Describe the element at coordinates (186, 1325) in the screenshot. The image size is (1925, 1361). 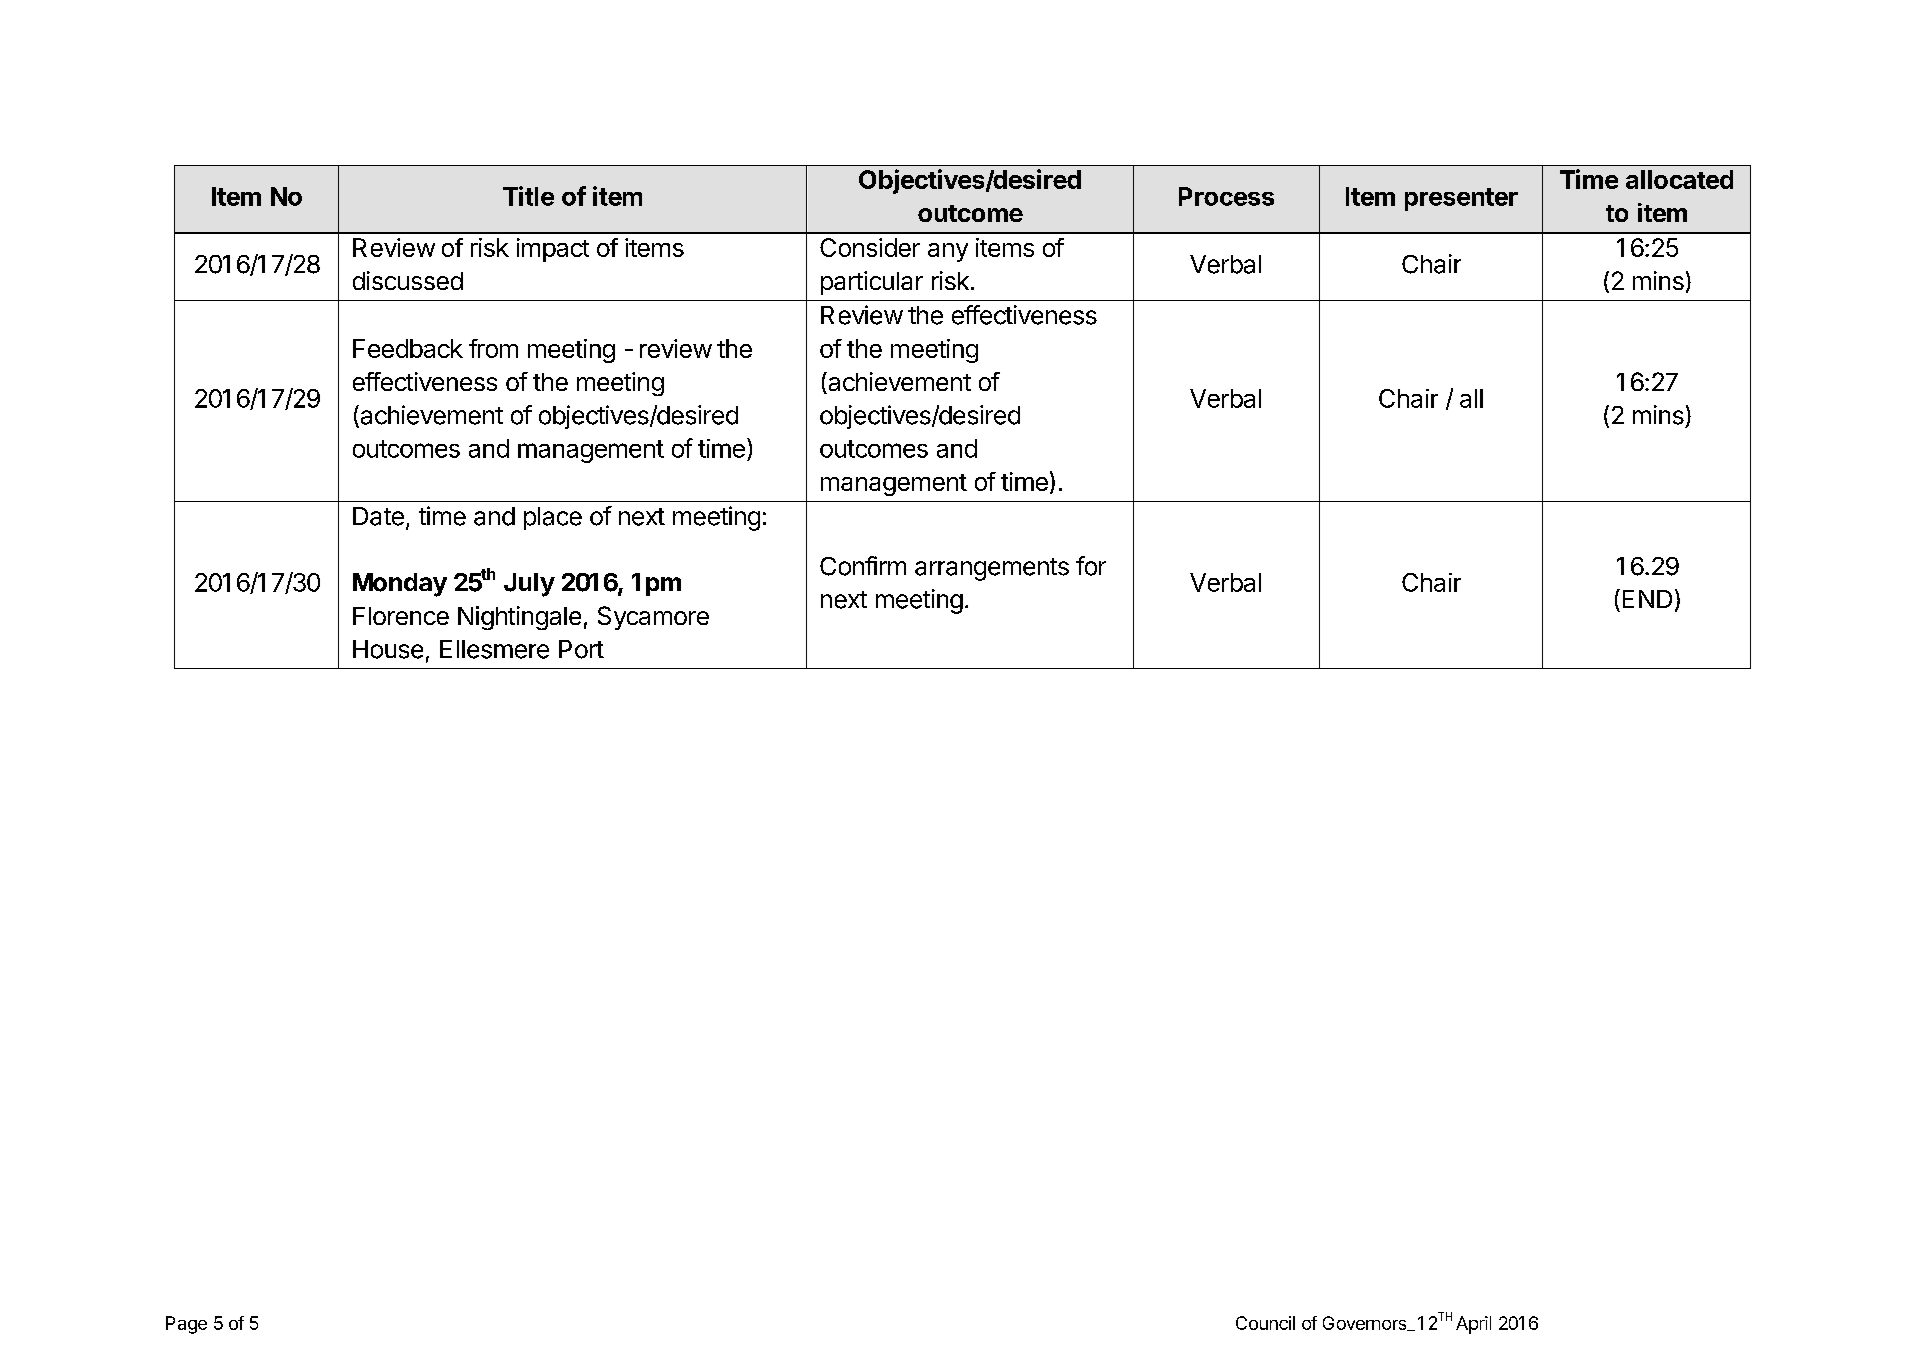
I see `Page` at that location.
